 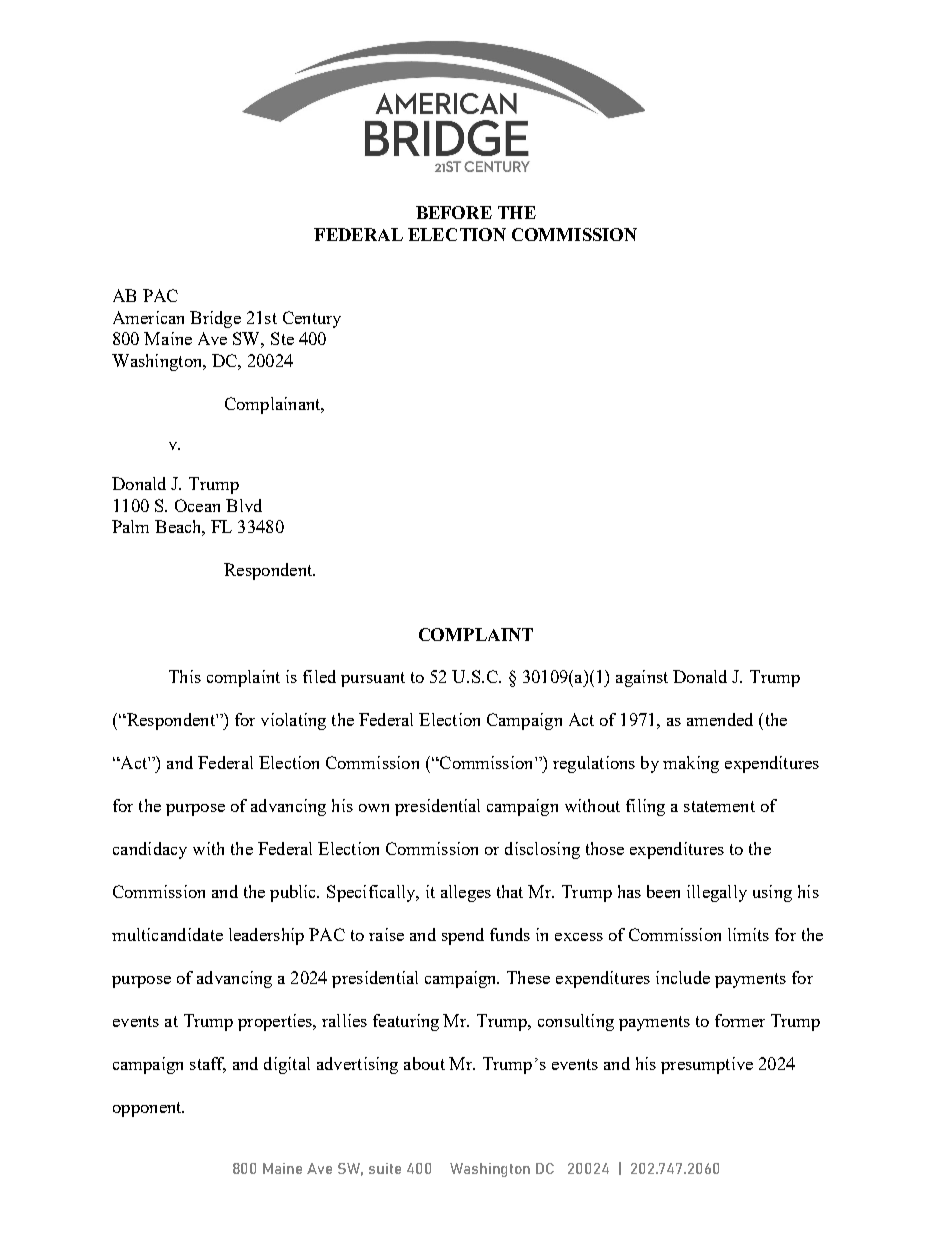 I want to click on amended, so click(x=720, y=719).
